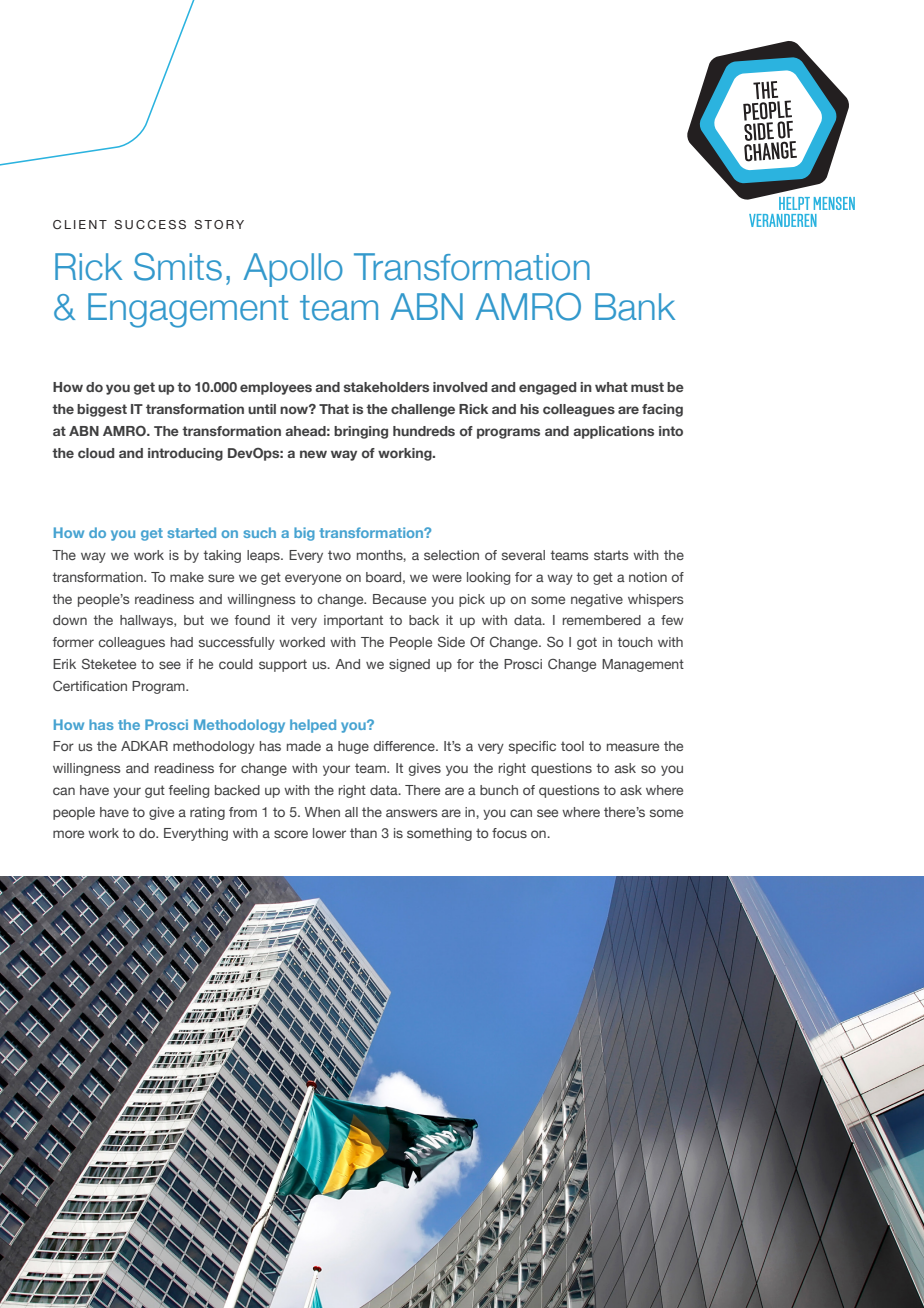 This document has width=924, height=1308. Describe the element at coordinates (80, 224) in the document. I see `CLIENT` at that location.
